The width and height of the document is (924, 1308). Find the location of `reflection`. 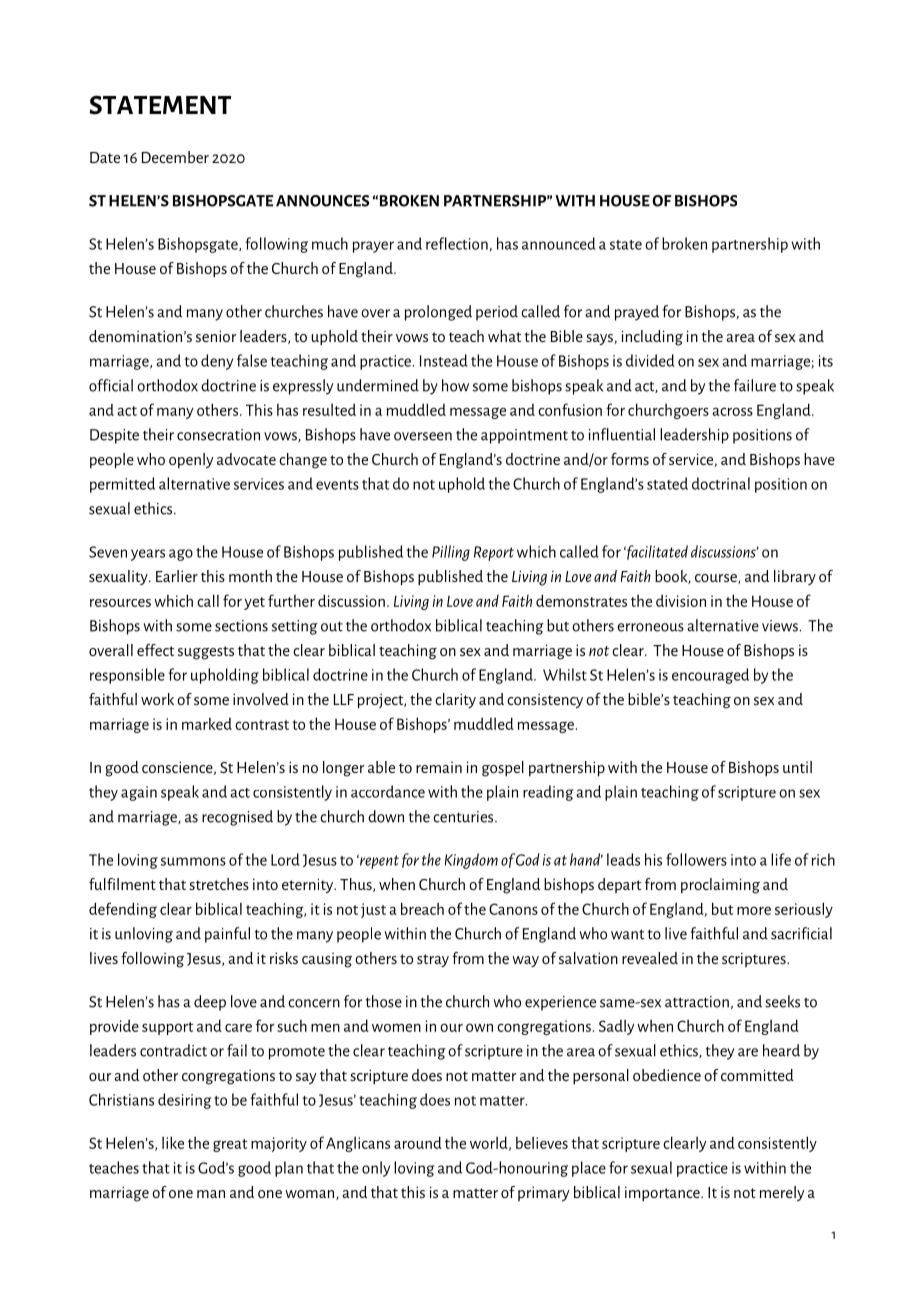

reflection is located at coordinates (457, 243).
